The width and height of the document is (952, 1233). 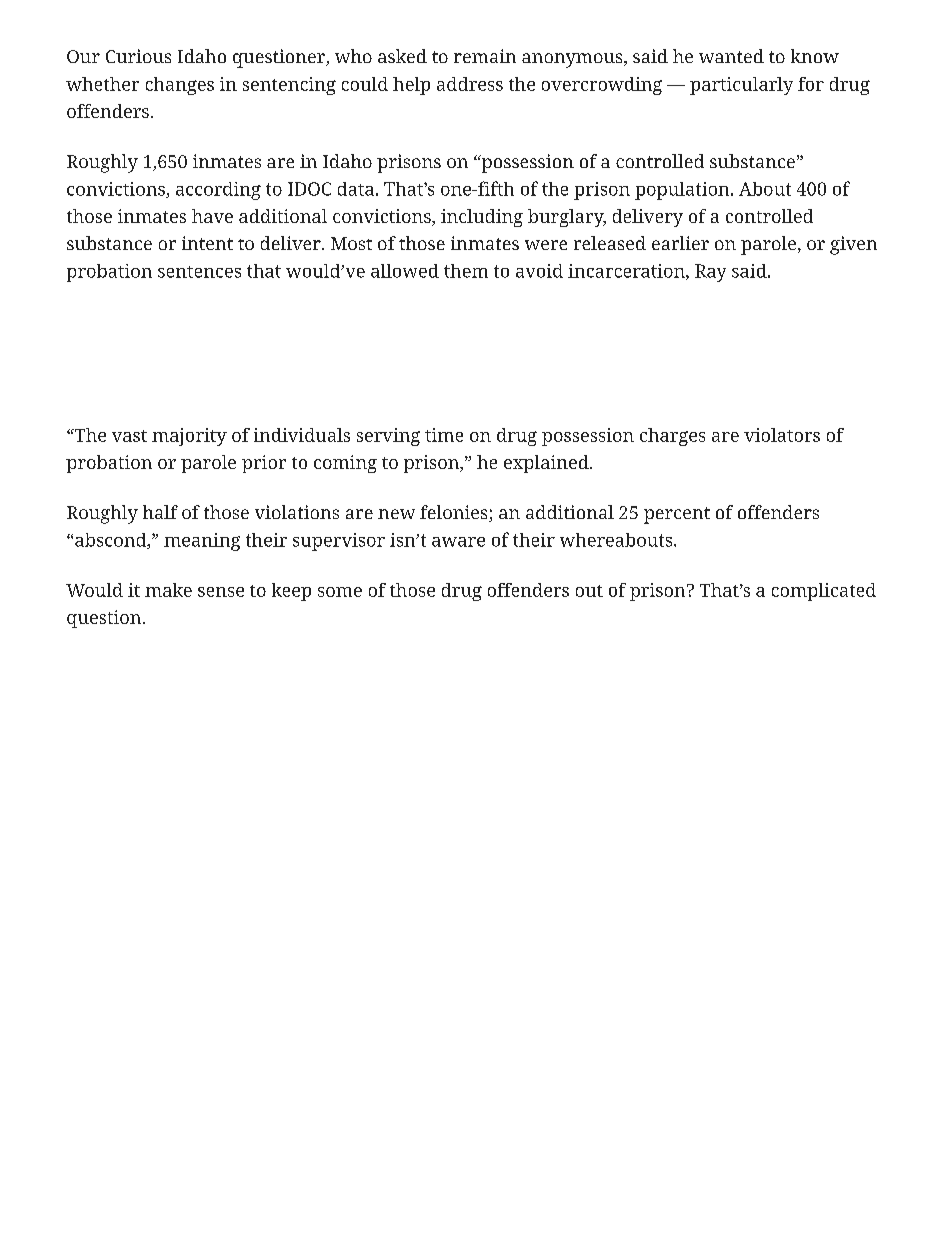 I want to click on address, so click(x=470, y=84).
